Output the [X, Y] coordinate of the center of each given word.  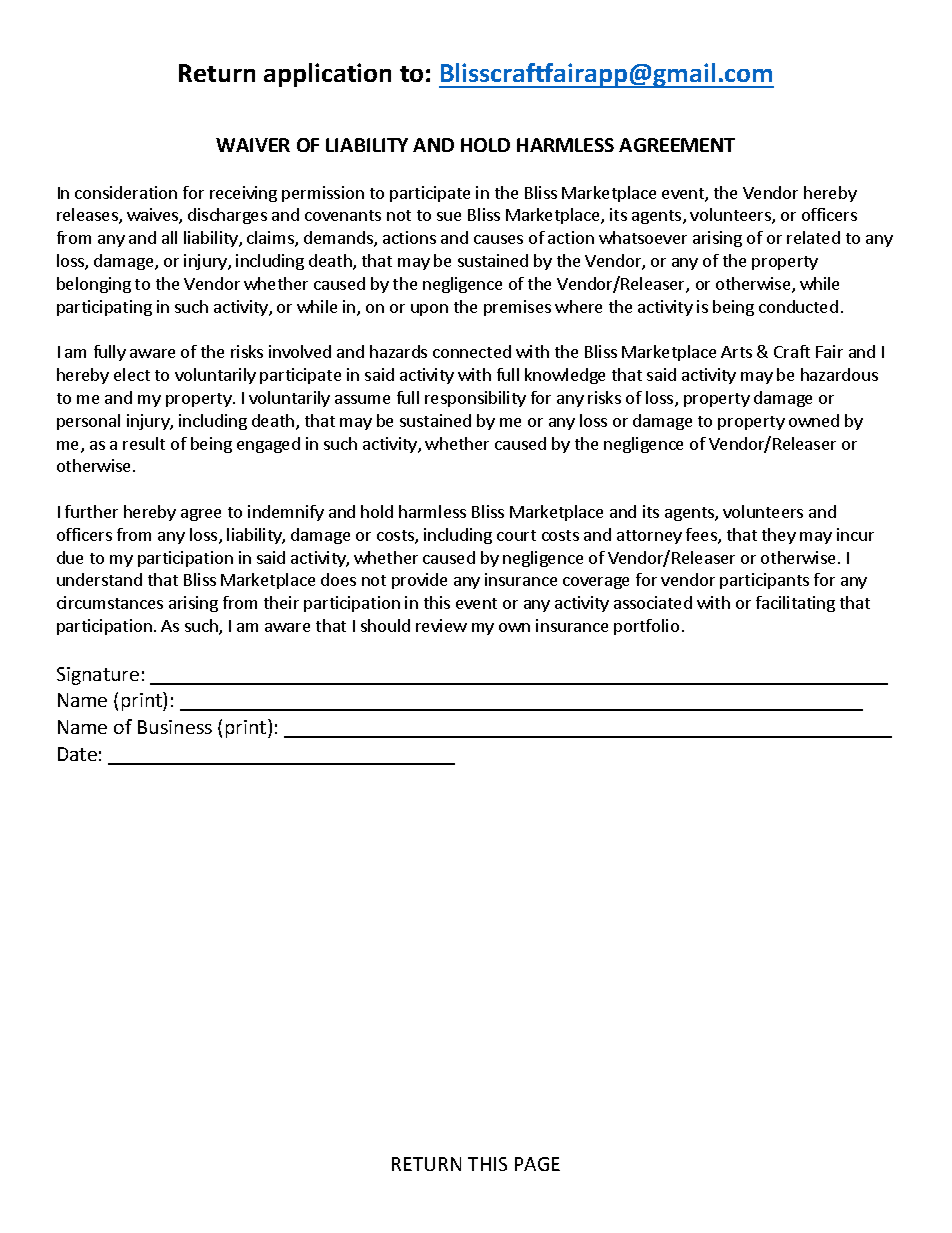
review [441, 625]
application [327, 75]
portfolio [646, 627]
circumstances [110, 602]
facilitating [795, 604]
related [813, 237]
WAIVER [253, 145]
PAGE [537, 1164]
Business [175, 727]
